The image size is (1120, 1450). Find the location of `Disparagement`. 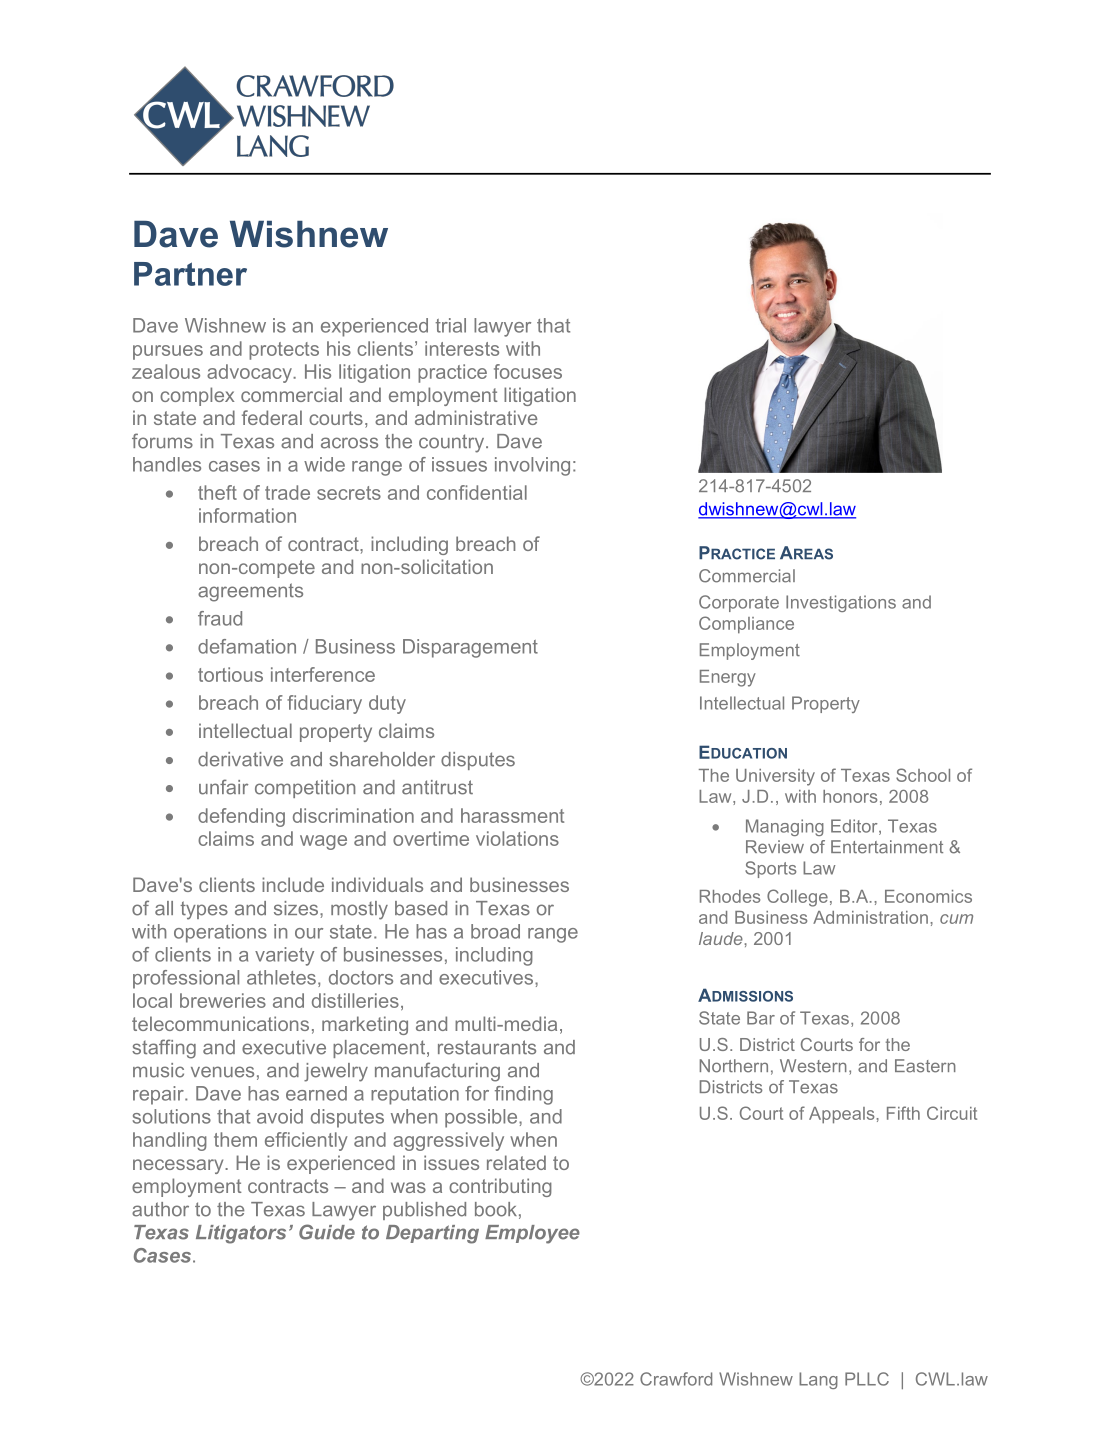

Disparagement is located at coordinates (470, 648).
